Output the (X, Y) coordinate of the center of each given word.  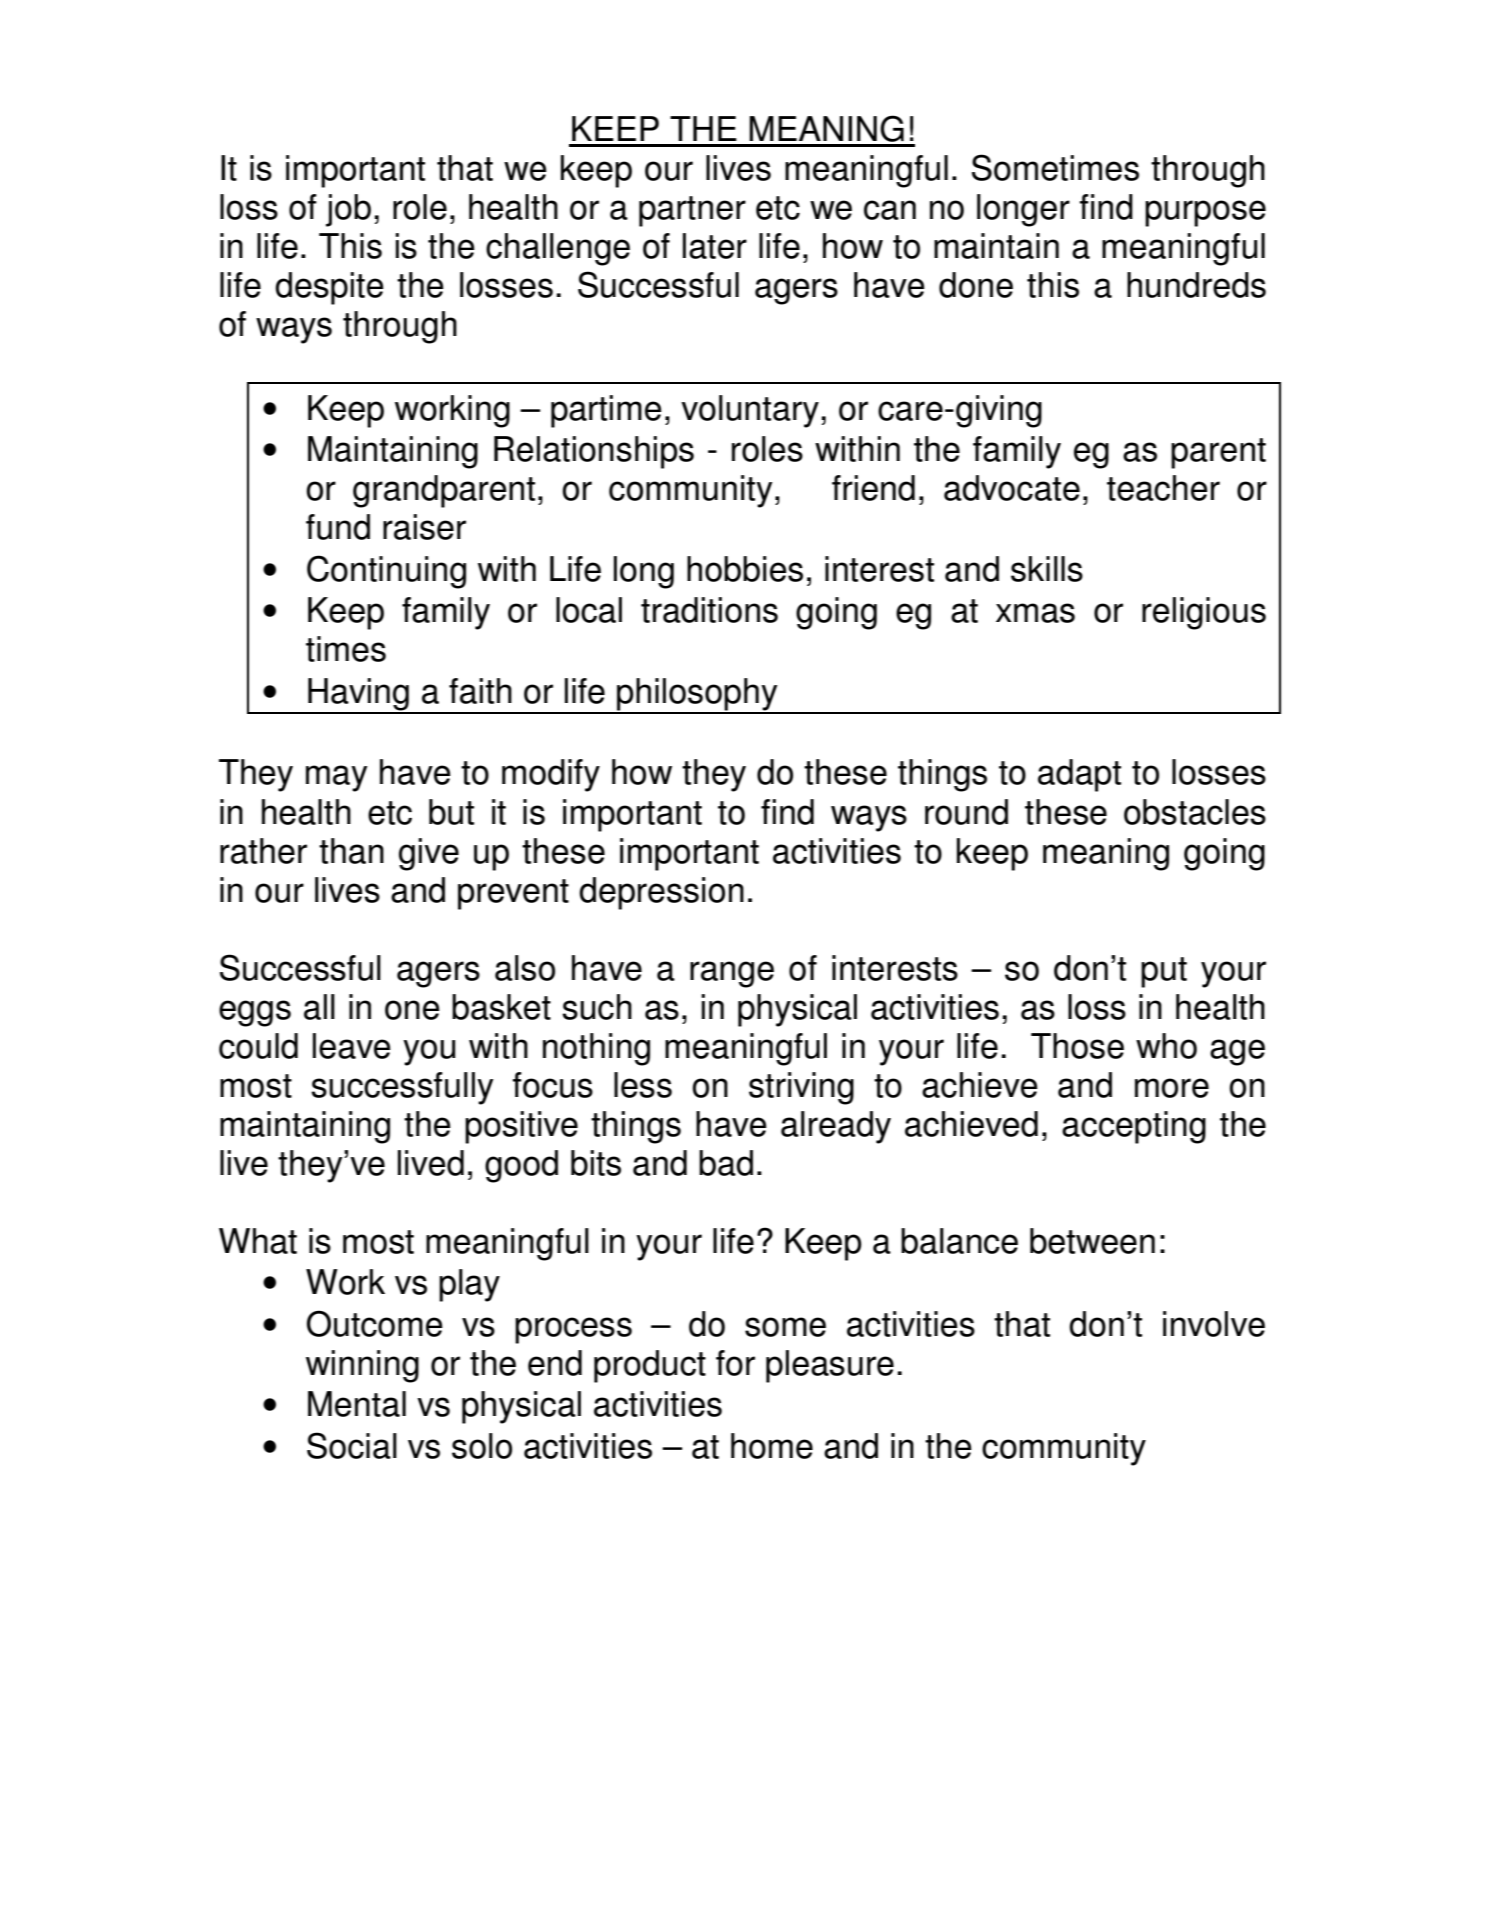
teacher (1163, 488)
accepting (1134, 1127)
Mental (357, 1404)
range (732, 974)
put (1164, 972)
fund (338, 527)
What (258, 1241)
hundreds (1196, 285)
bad (726, 1163)
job (348, 210)
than (351, 851)
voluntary (750, 411)
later (715, 246)
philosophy (697, 695)
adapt (1079, 775)
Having (358, 695)
